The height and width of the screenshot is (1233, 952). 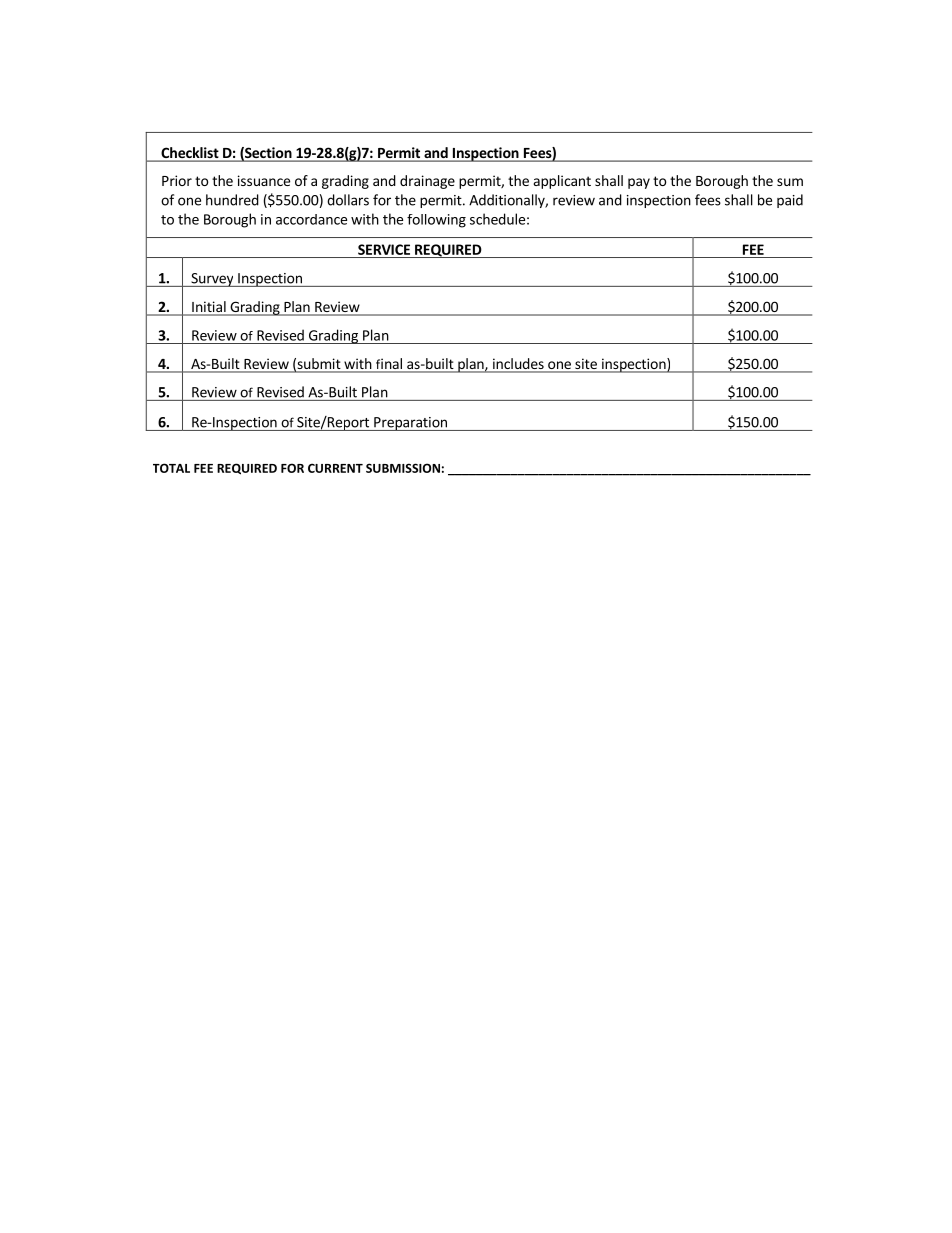 I want to click on sum, so click(x=790, y=182).
